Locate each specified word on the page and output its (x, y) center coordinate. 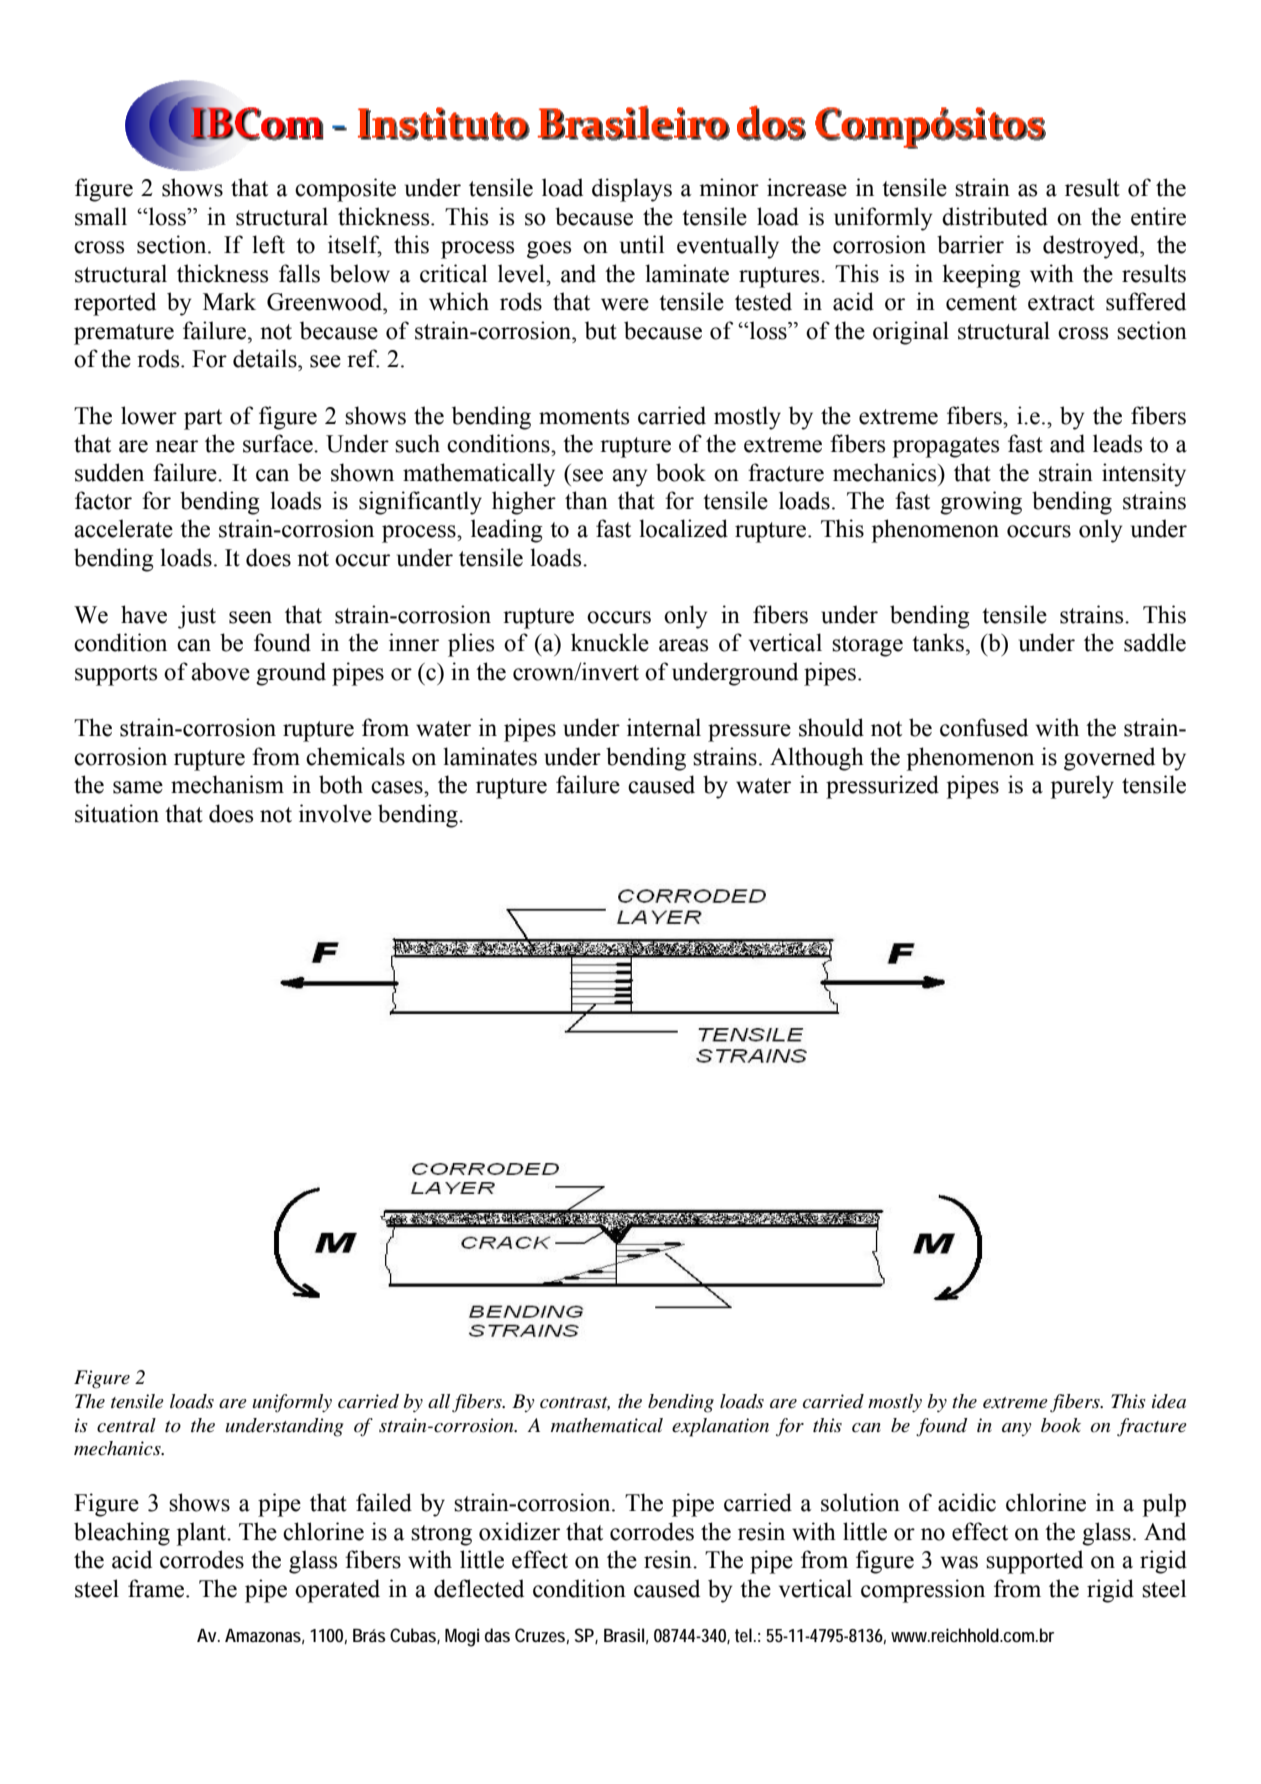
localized (683, 528)
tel (743, 1635)
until (642, 244)
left (268, 244)
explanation (720, 1427)
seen (250, 617)
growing (981, 503)
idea (1169, 1401)
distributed (995, 216)
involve (335, 813)
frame (157, 1588)
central (126, 1425)
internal (664, 727)
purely (1082, 787)
